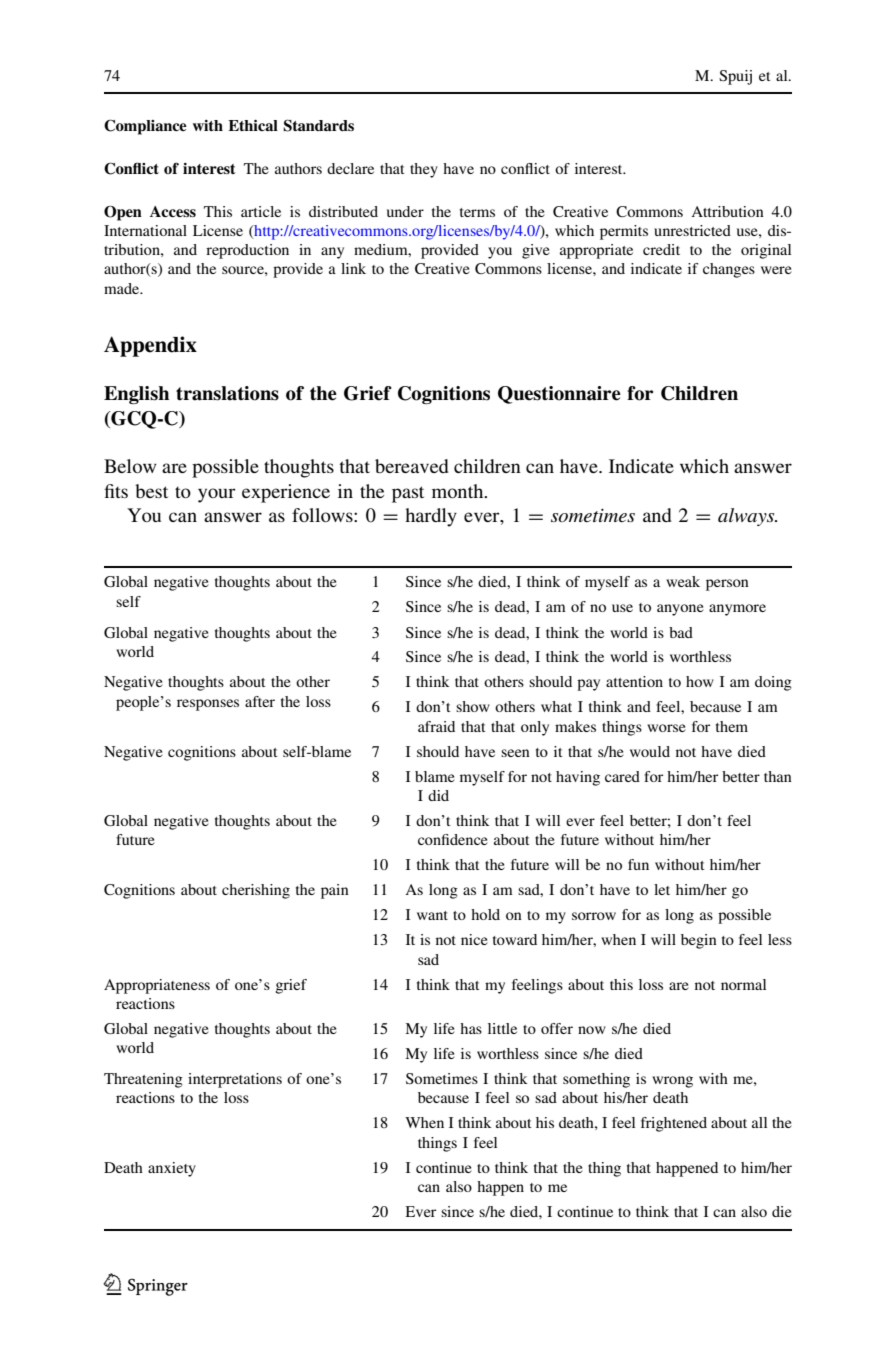 The height and width of the document is (1359, 896). Describe the element at coordinates (699, 941) in the document. I see `begin` at that location.
